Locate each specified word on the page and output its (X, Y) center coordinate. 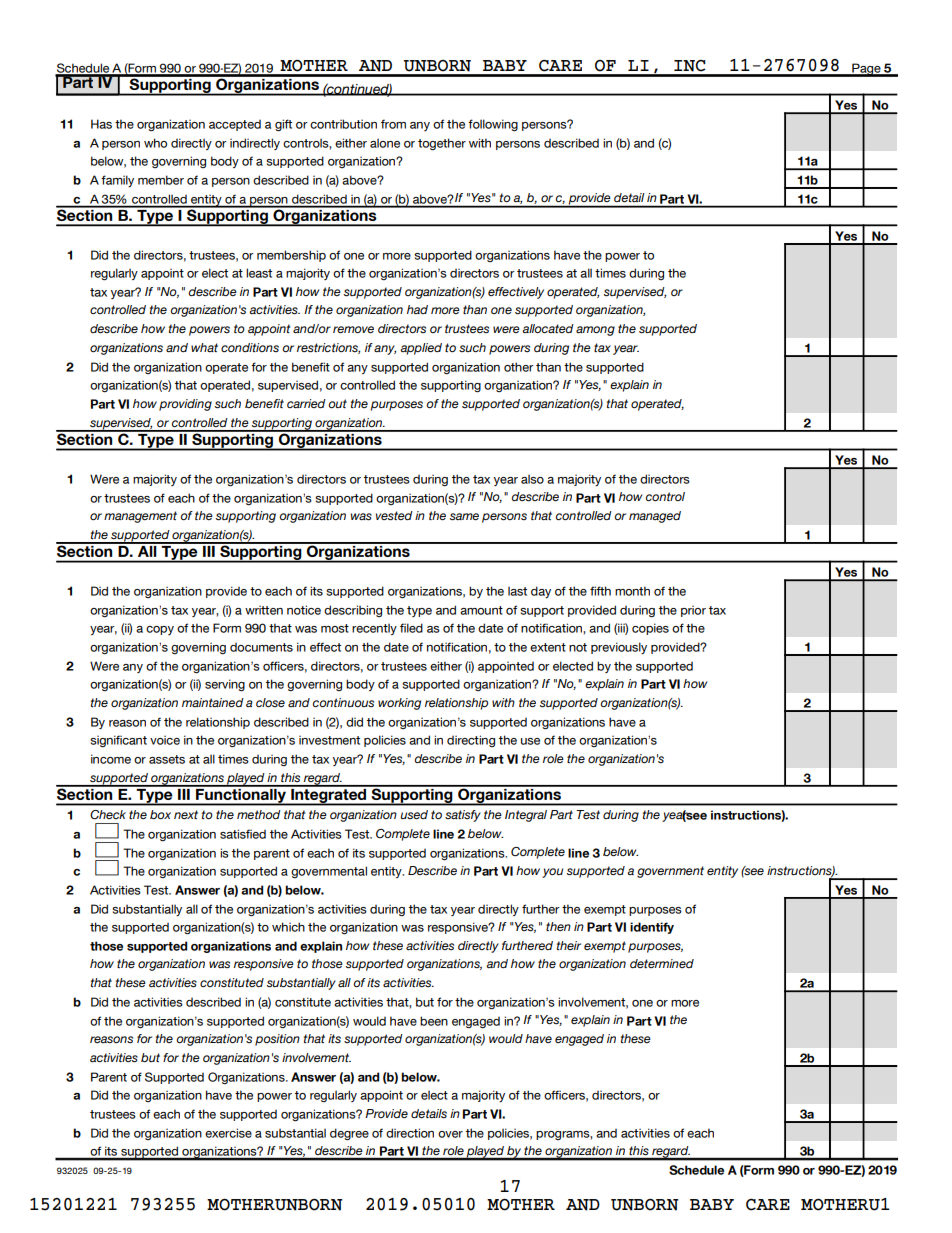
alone (385, 143)
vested (394, 516)
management (140, 517)
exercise (228, 1133)
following (493, 125)
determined (662, 963)
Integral (526, 816)
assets (167, 759)
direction (410, 1133)
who (155, 143)
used (414, 814)
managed (655, 517)
